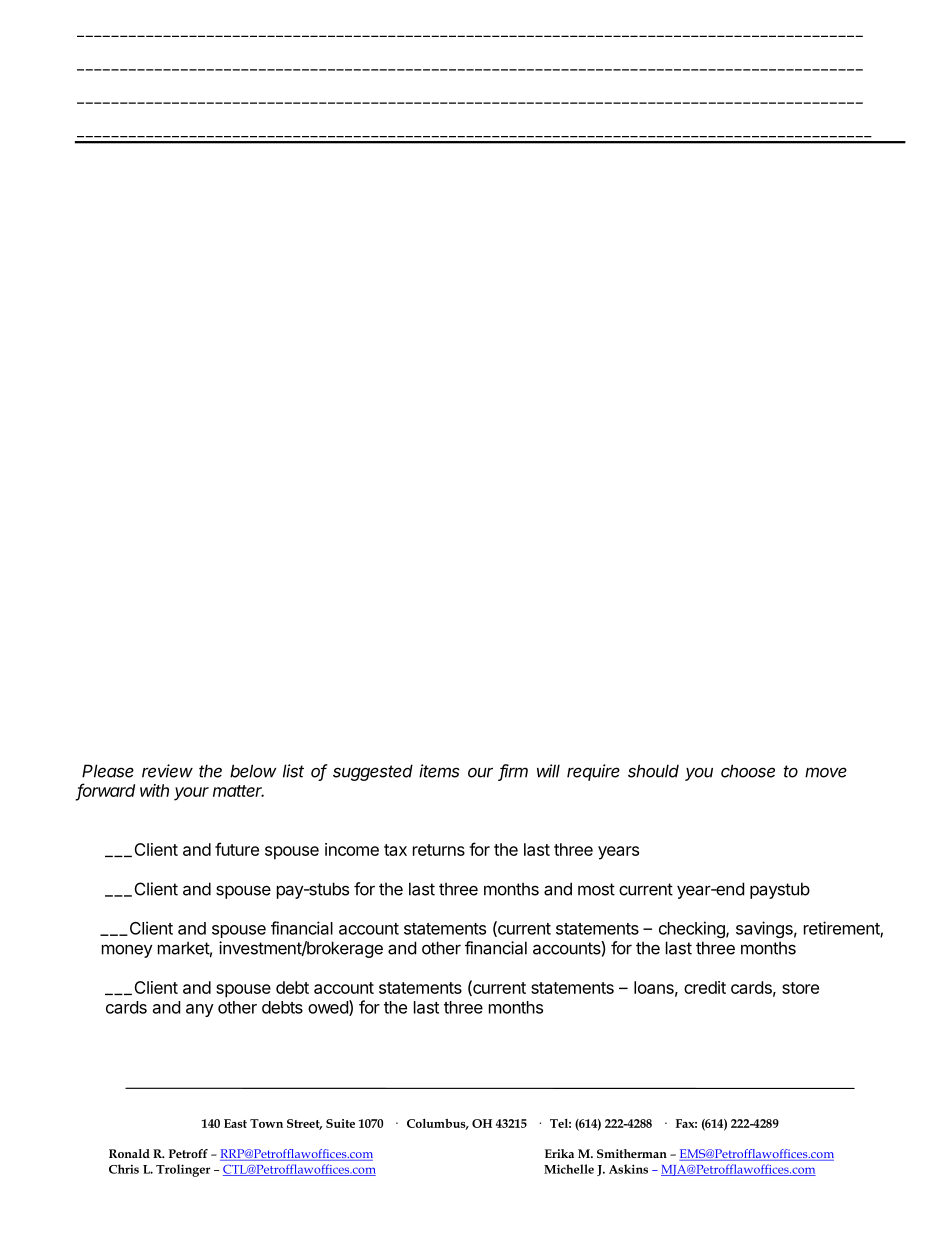  What do you see at coordinates (439, 771) in the image?
I see `items` at bounding box center [439, 771].
